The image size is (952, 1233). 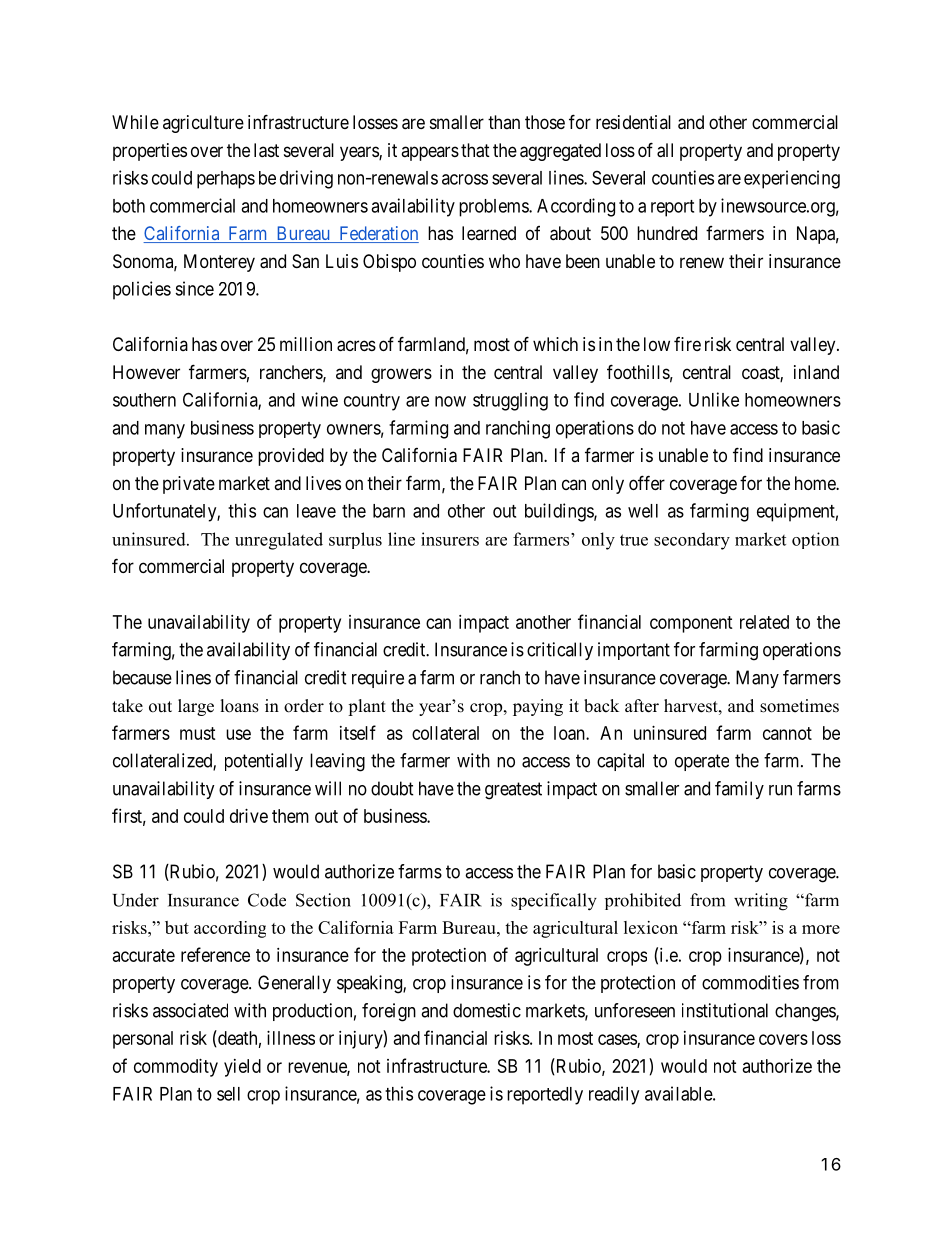 I want to click on experiencing, so click(x=792, y=179).
